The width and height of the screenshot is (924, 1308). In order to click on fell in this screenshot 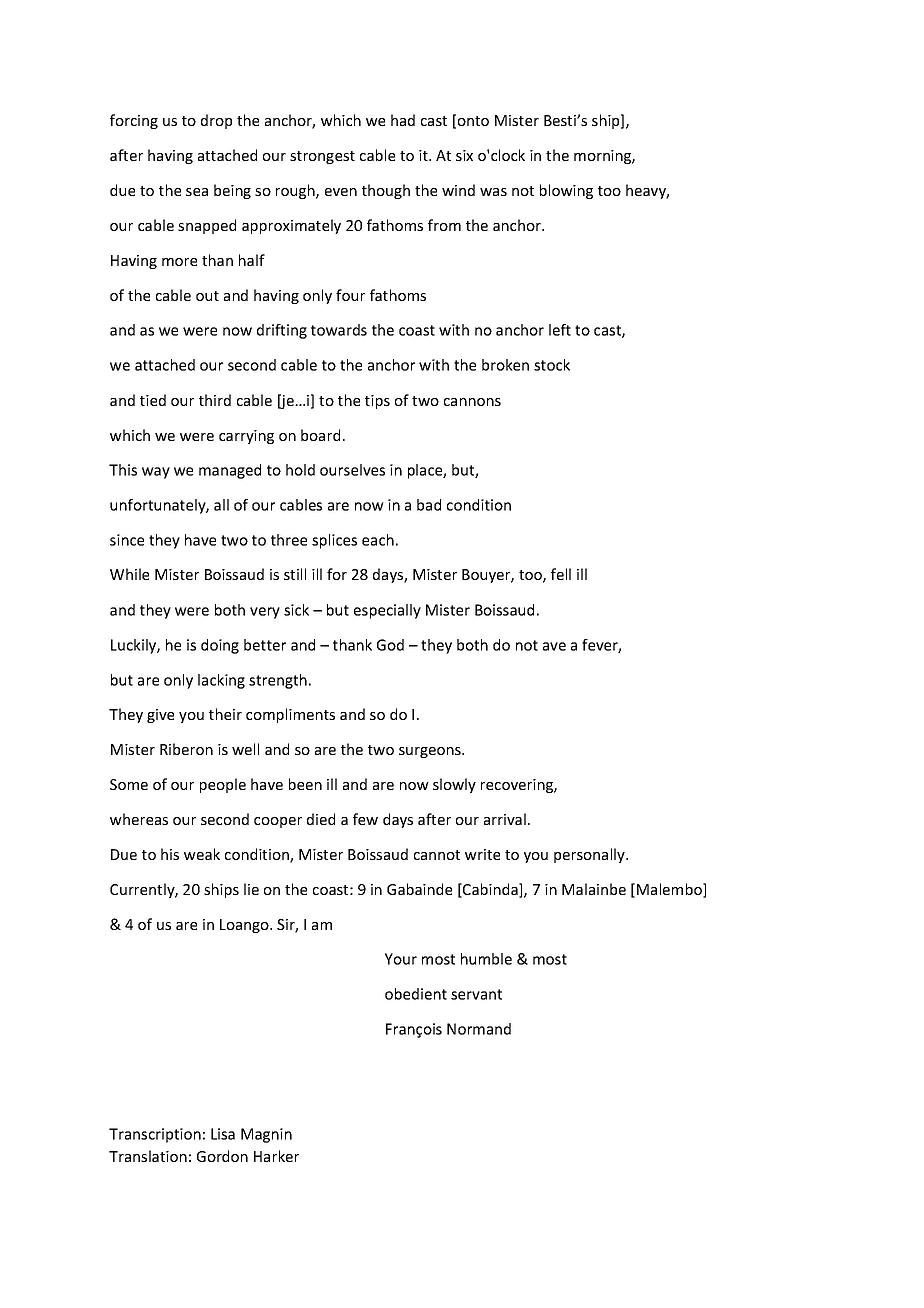, I will do `click(561, 574)`.
